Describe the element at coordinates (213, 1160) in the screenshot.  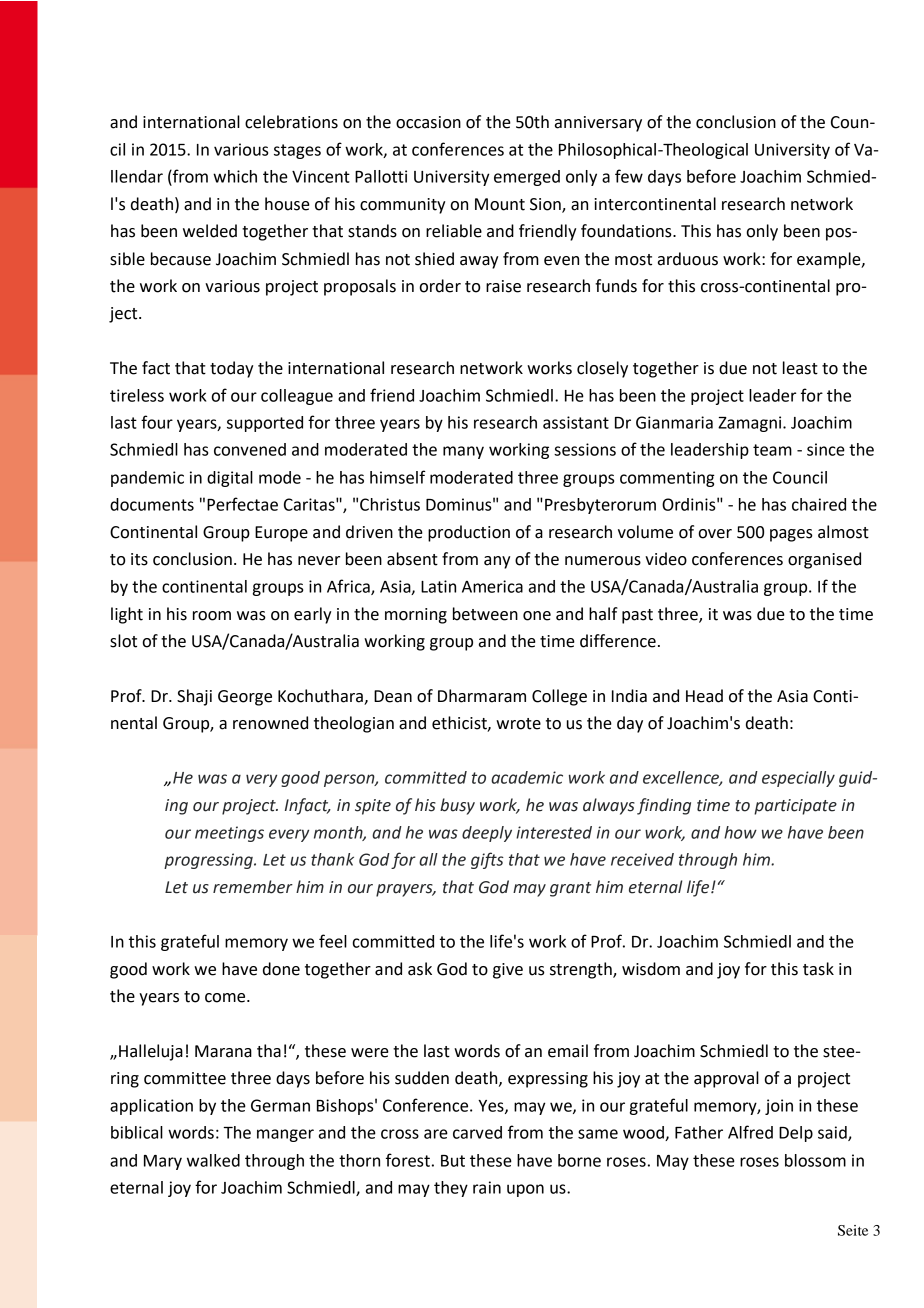
I see `walked` at that location.
